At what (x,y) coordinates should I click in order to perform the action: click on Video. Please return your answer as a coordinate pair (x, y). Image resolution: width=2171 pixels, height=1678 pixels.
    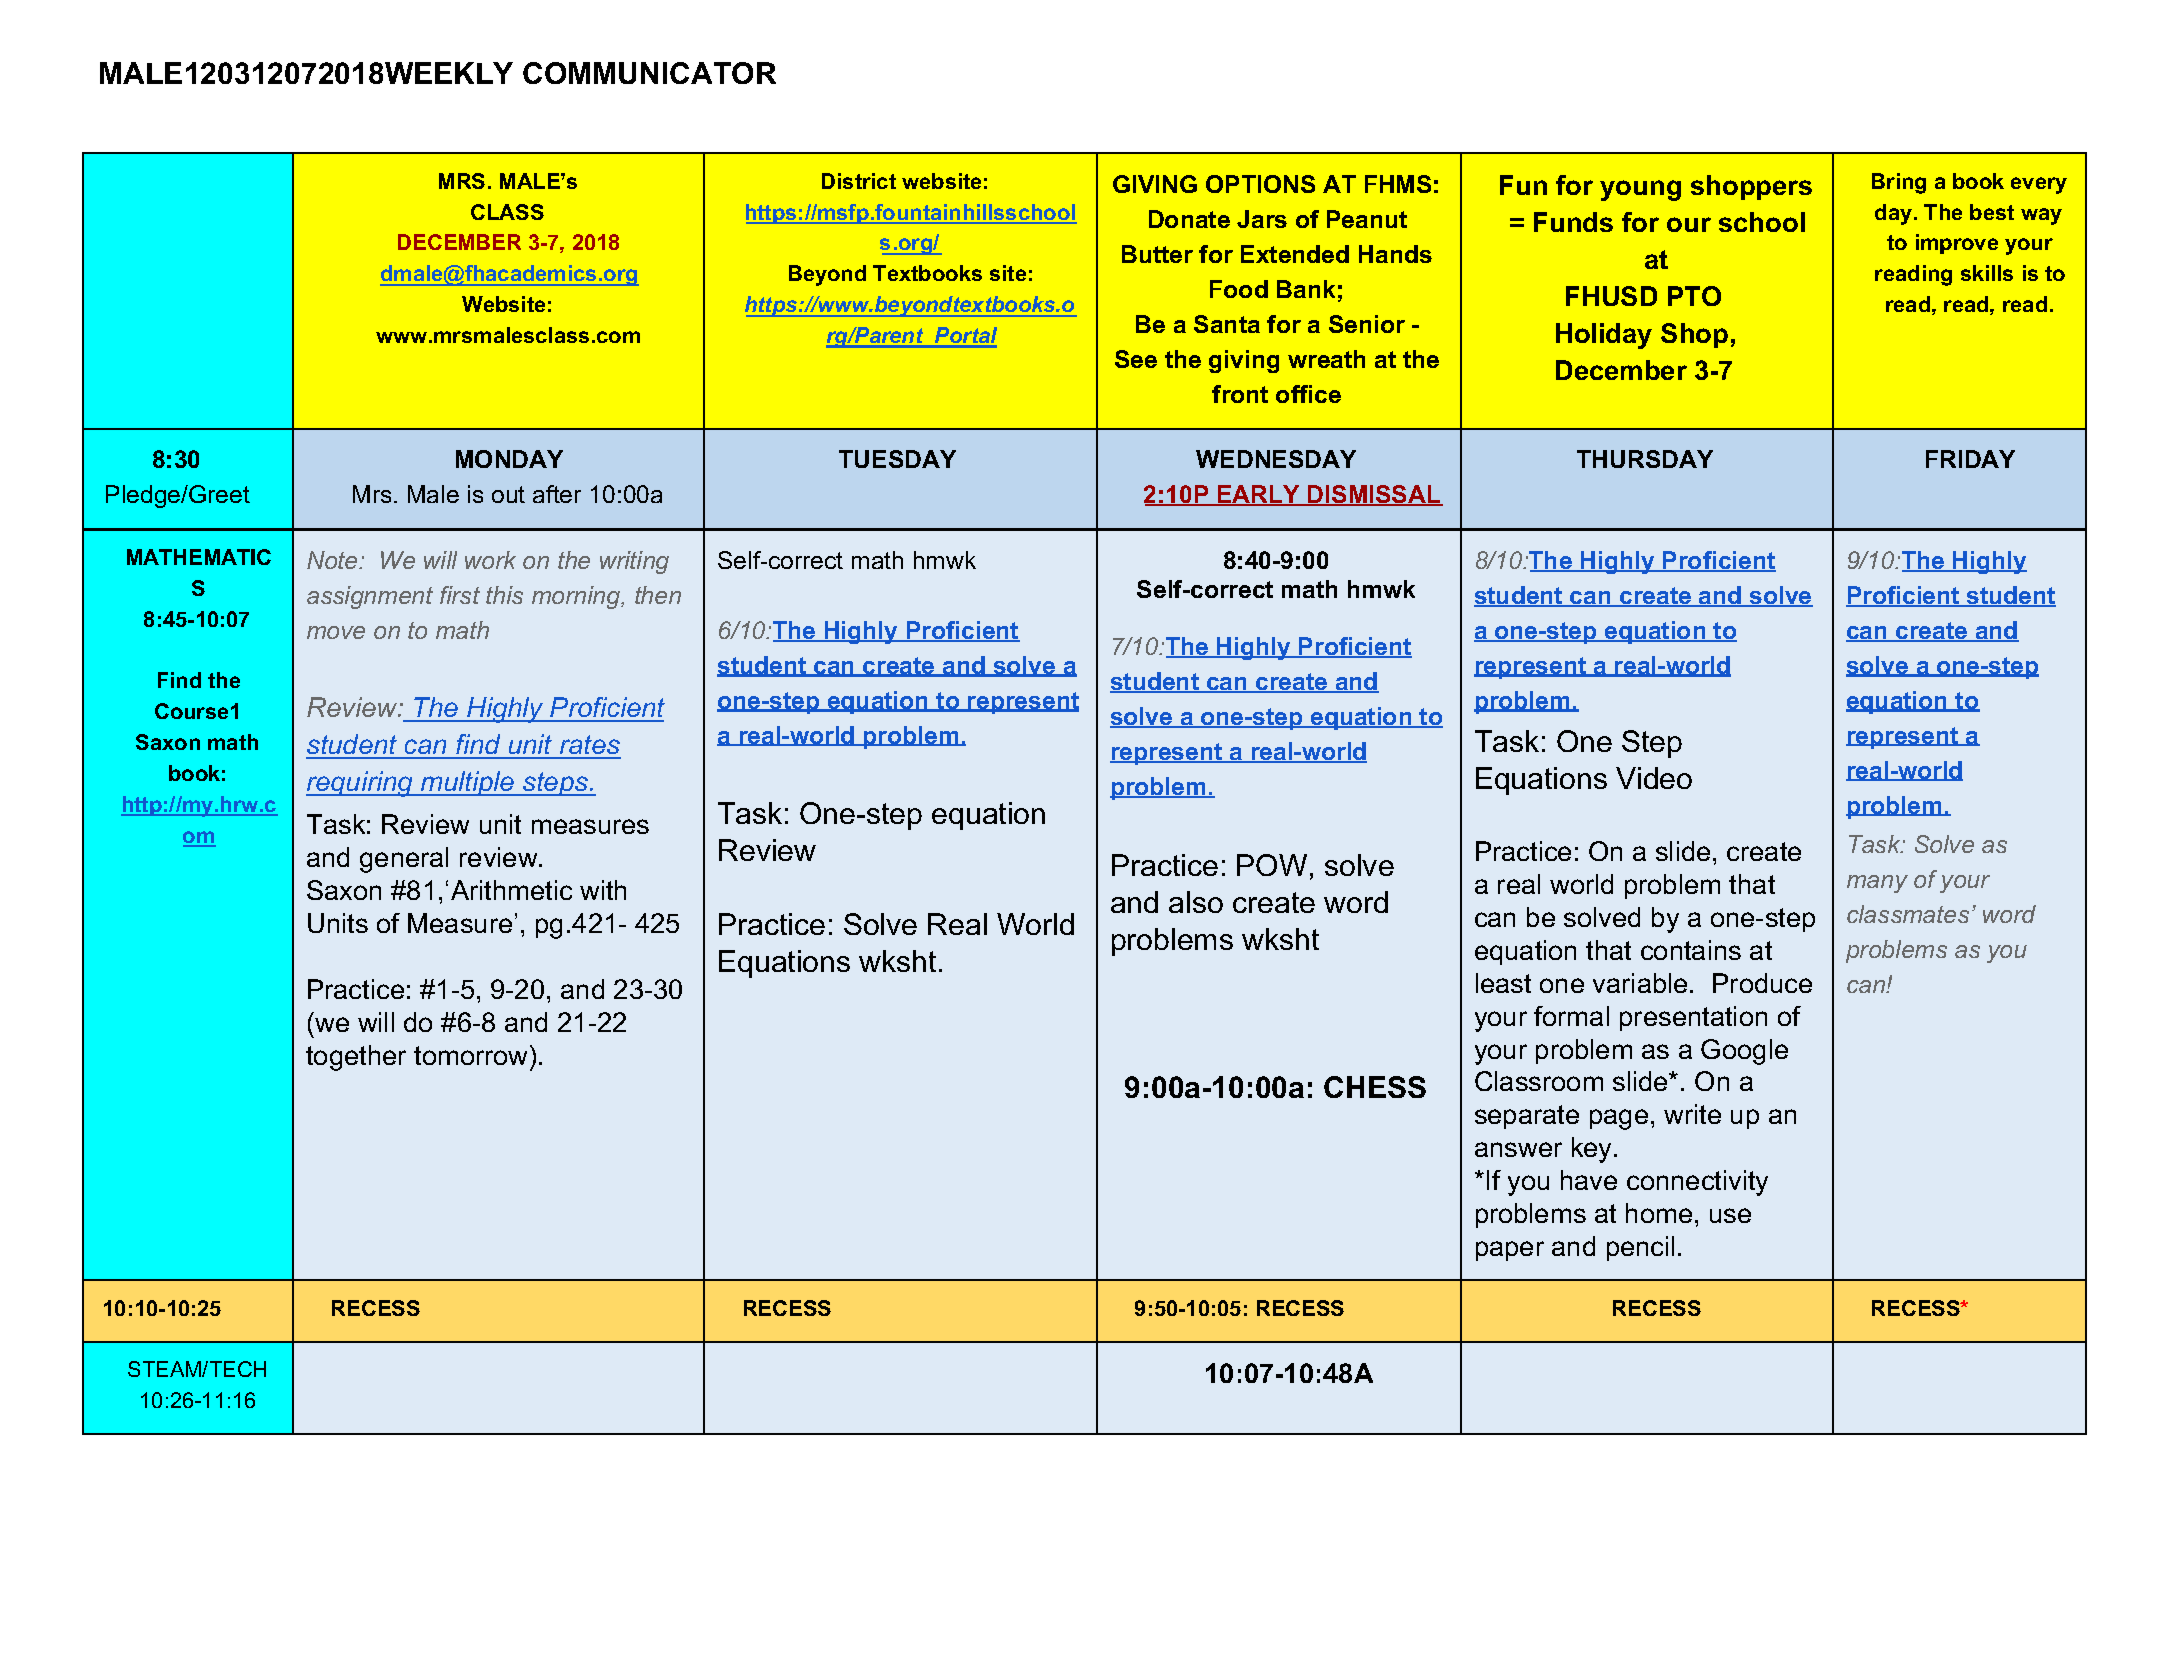
    Looking at the image, I should click on (1654, 778).
